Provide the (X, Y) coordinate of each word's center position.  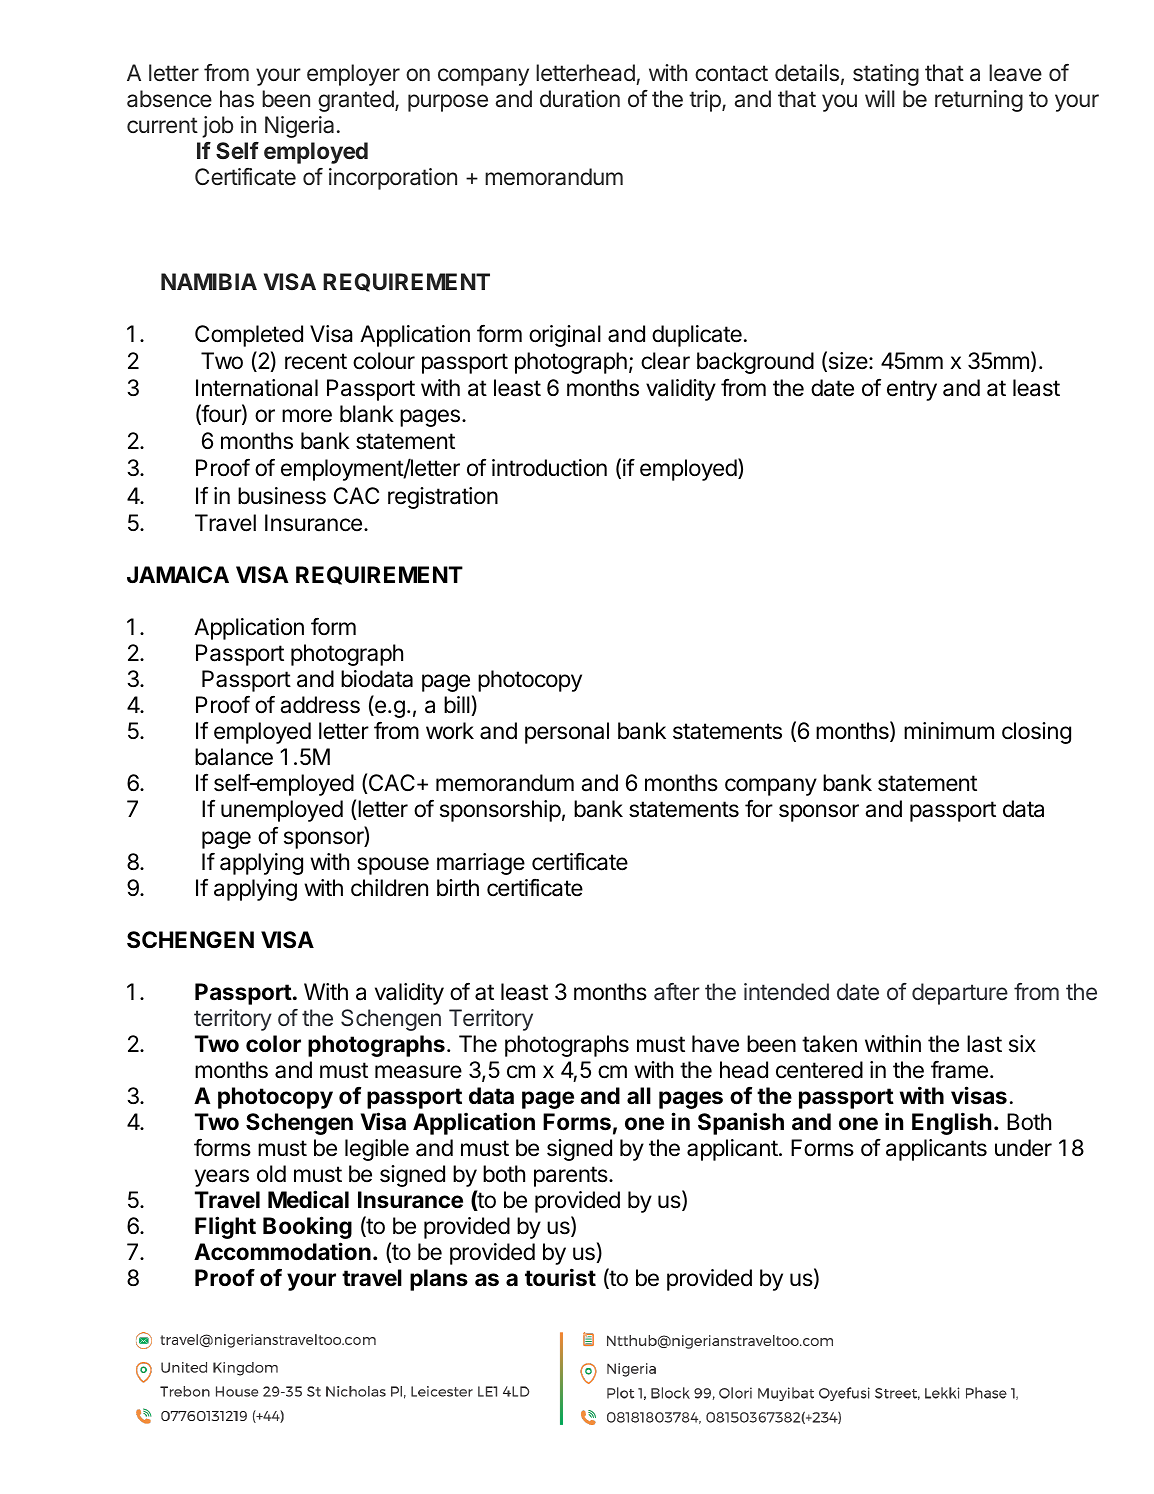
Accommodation (282, 1251)
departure (960, 994)
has (237, 99)
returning (979, 101)
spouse (393, 866)
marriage (481, 864)
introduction (549, 468)
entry (912, 390)
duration (580, 99)
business (282, 496)
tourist (560, 1277)
